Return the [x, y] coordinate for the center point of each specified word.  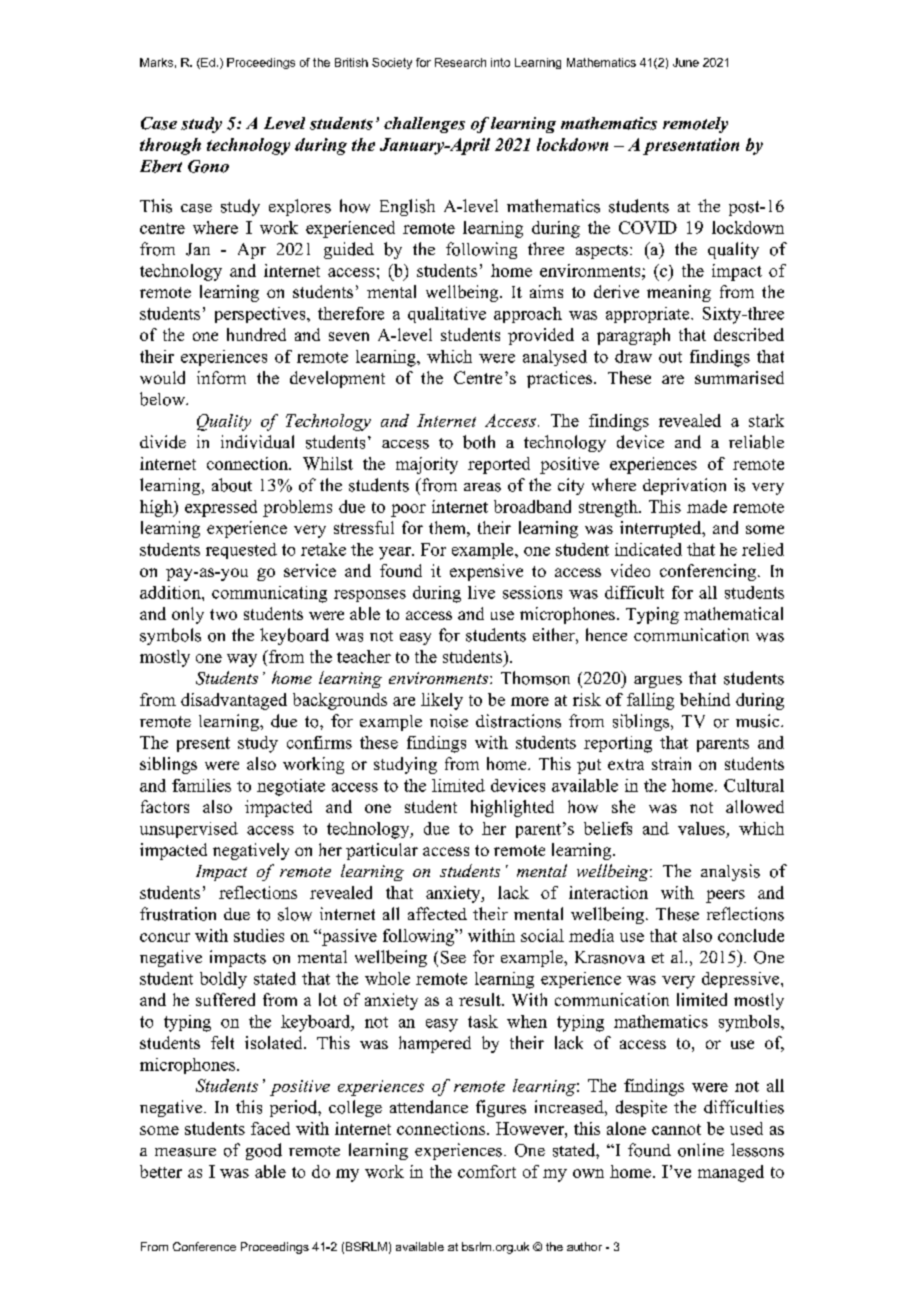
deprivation [684, 486]
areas [482, 487]
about [232, 485]
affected [437, 913]
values [701, 828]
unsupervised [189, 830]
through [170, 146]
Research [460, 62]
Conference [204, 1246]
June [686, 62]
